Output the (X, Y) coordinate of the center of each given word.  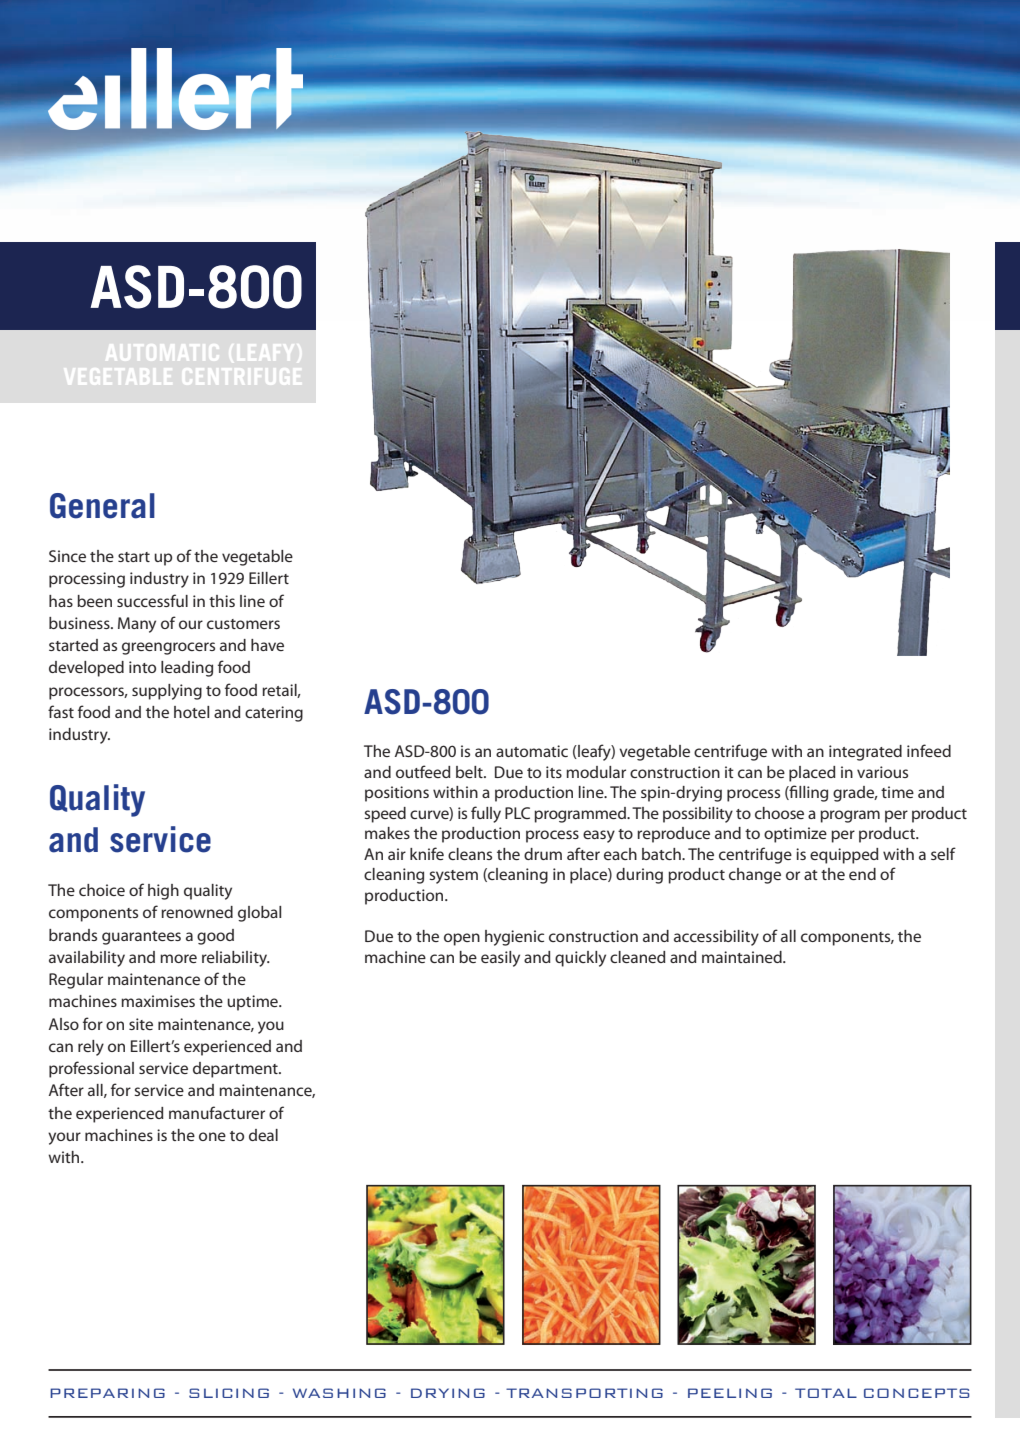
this (222, 601)
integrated (865, 753)
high (163, 892)
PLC (517, 813)
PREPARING (107, 1393)
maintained (743, 957)
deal (263, 1135)
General (102, 506)
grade (855, 794)
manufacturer (217, 1112)
